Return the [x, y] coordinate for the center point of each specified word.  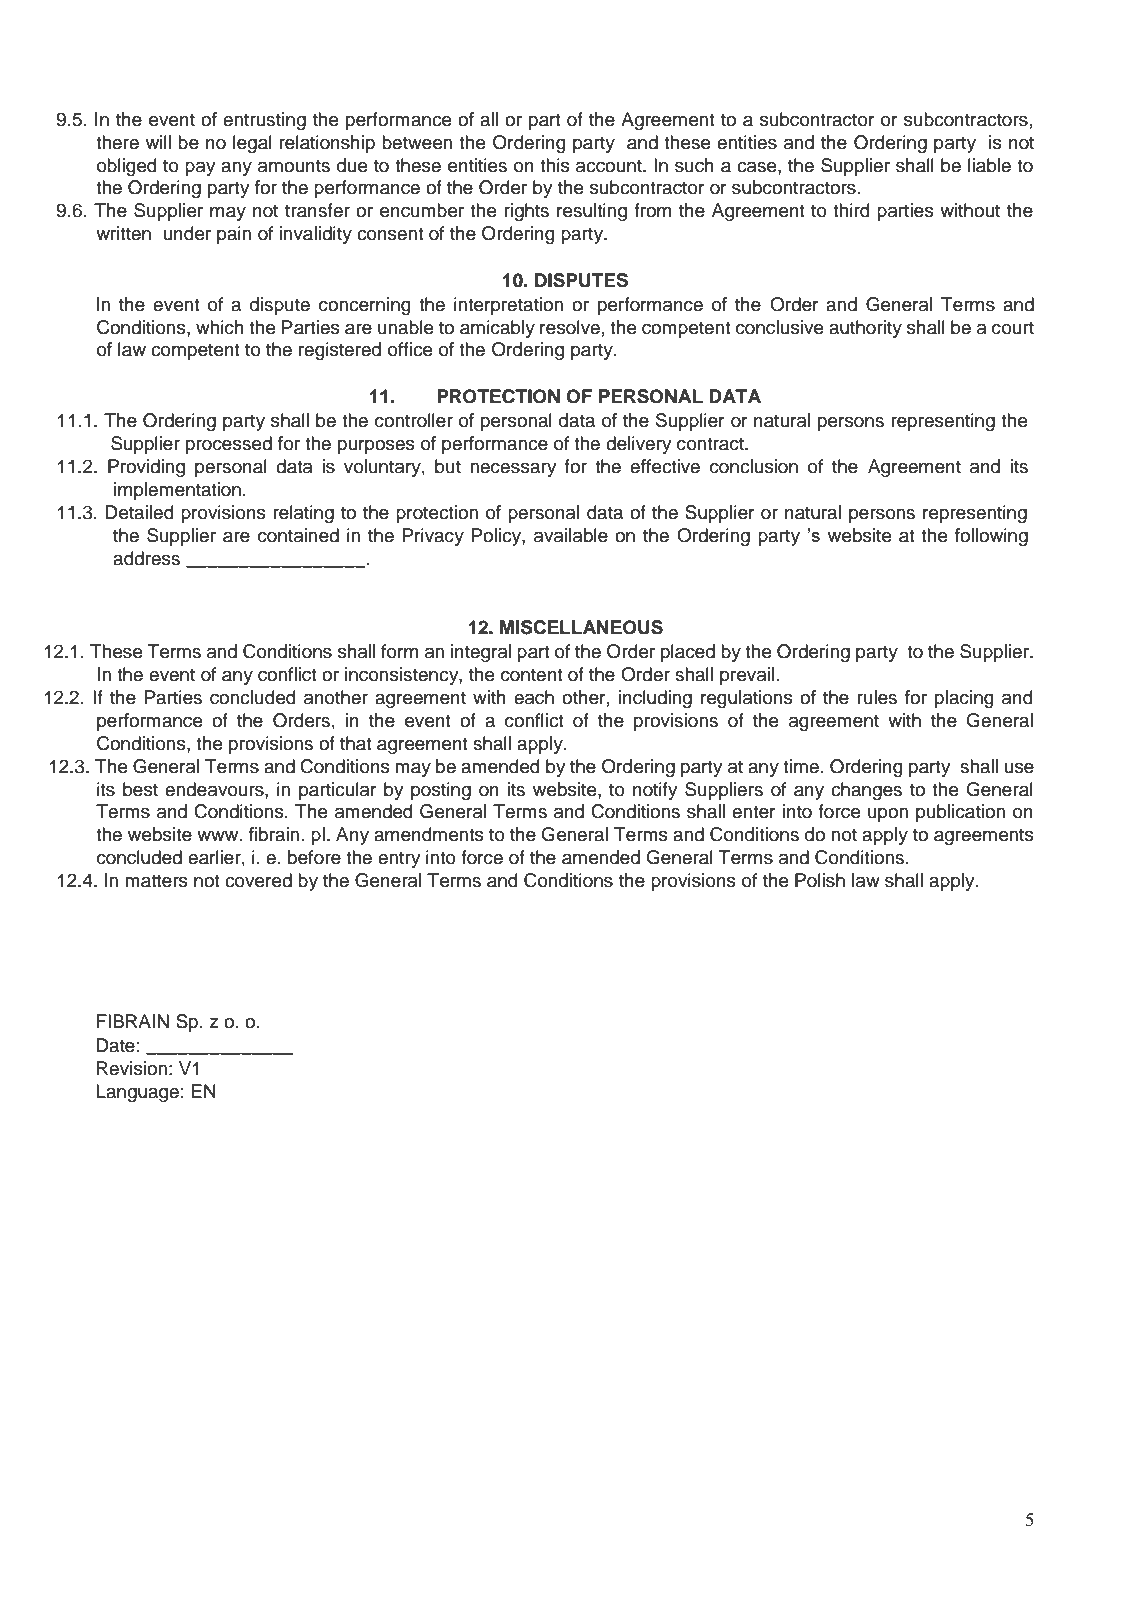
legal [252, 144]
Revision [132, 1068]
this [555, 165]
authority [865, 329]
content [532, 675]
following [991, 537]
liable [989, 165]
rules [877, 697]
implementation [177, 491]
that [356, 743]
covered [258, 880]
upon [888, 815]
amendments [429, 834]
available [571, 535]
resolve [570, 327]
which [220, 327]
